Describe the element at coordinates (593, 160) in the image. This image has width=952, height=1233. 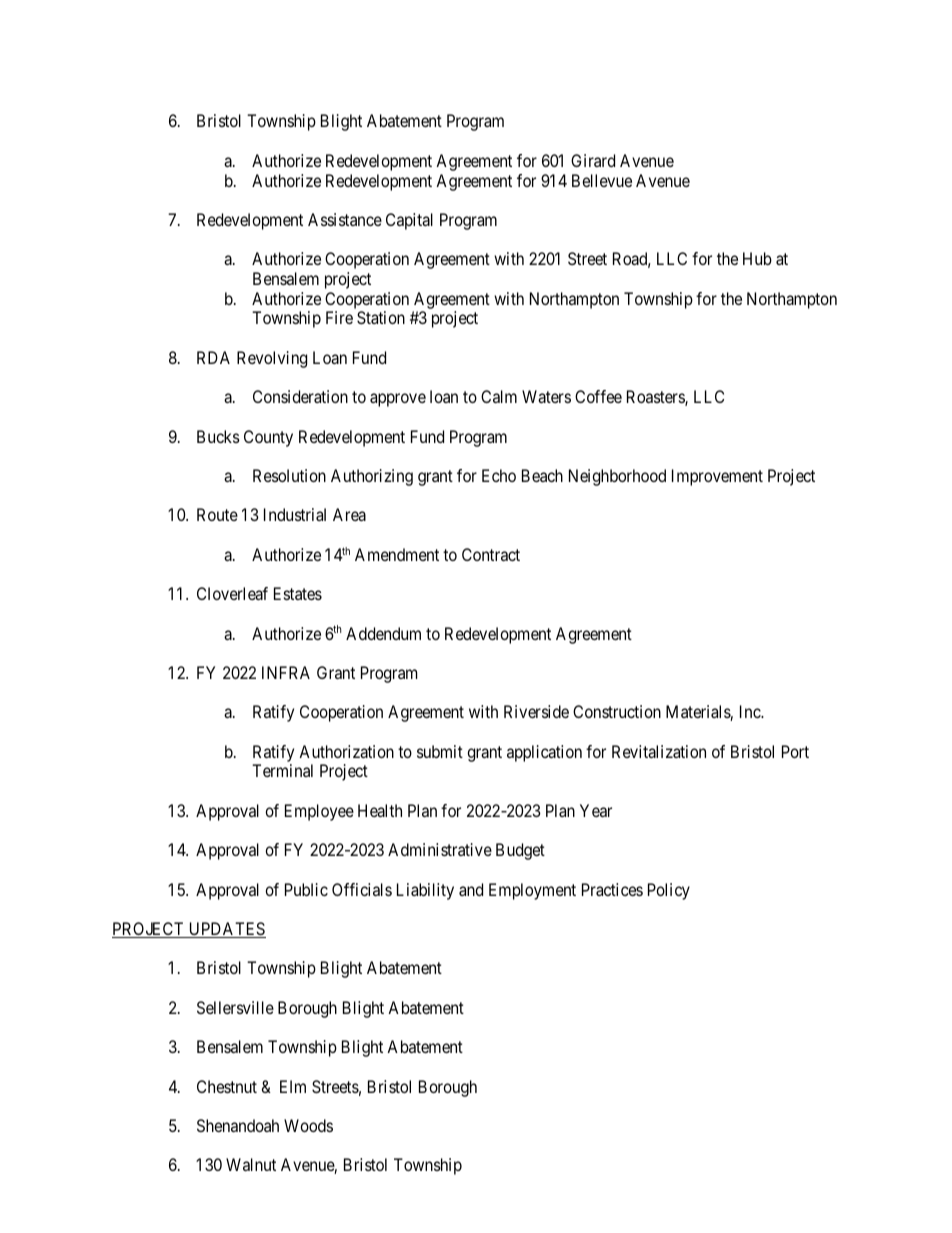
I see `Girard` at that location.
